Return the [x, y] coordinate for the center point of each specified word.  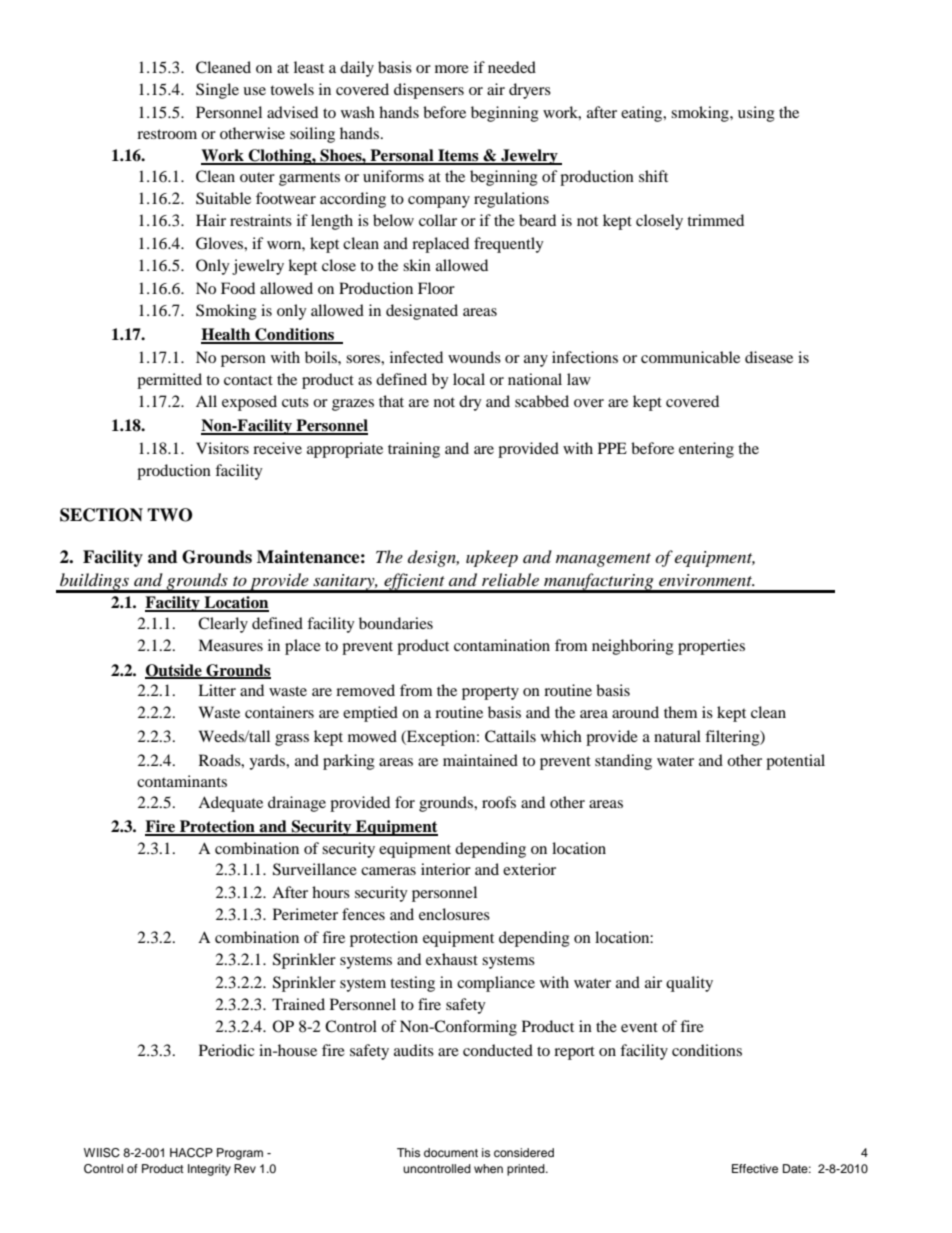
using [756, 114]
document [451, 1152]
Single [217, 91]
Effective [755, 1168]
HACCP [191, 1153]
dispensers [429, 91]
